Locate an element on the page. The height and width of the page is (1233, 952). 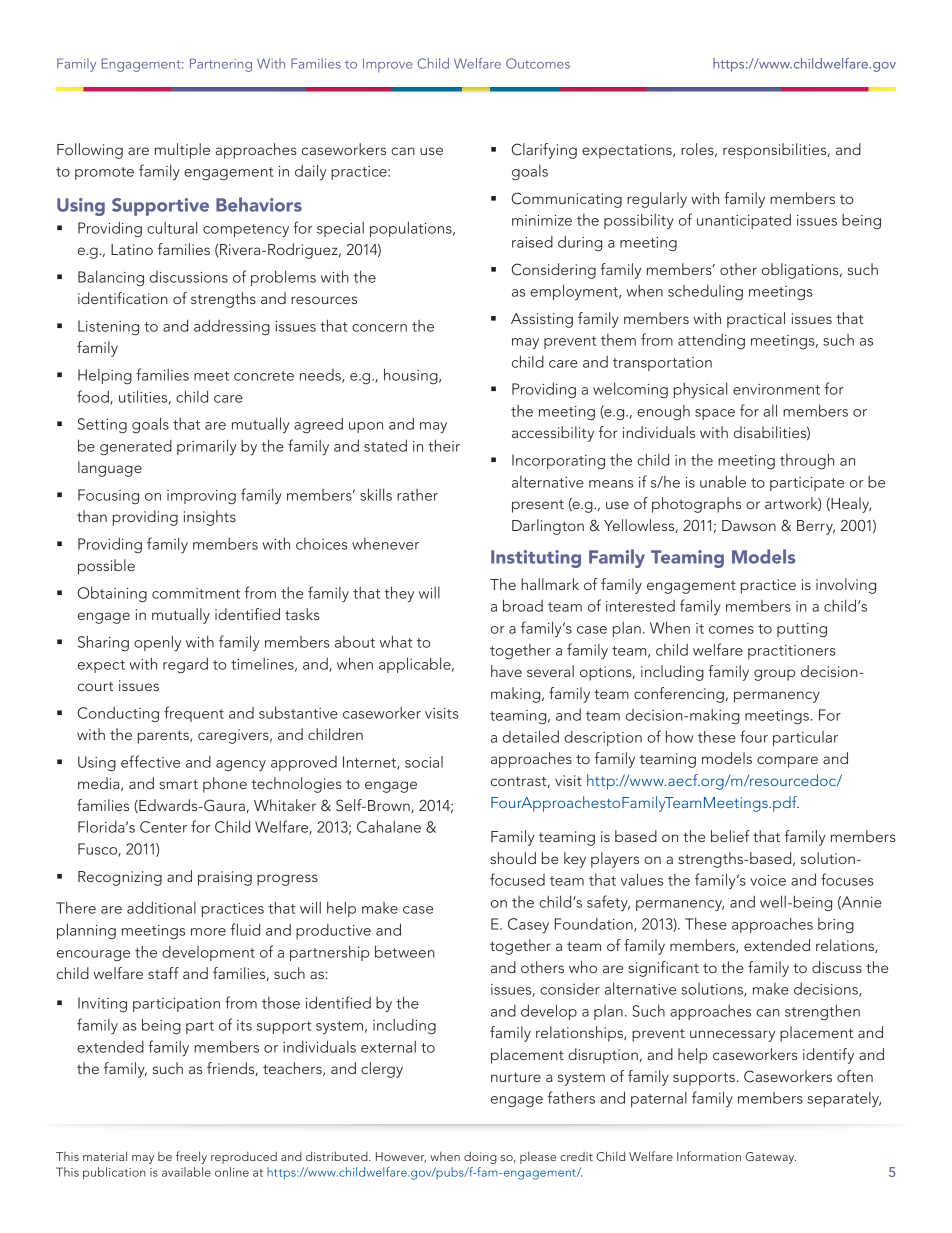
insights is located at coordinates (210, 518).
